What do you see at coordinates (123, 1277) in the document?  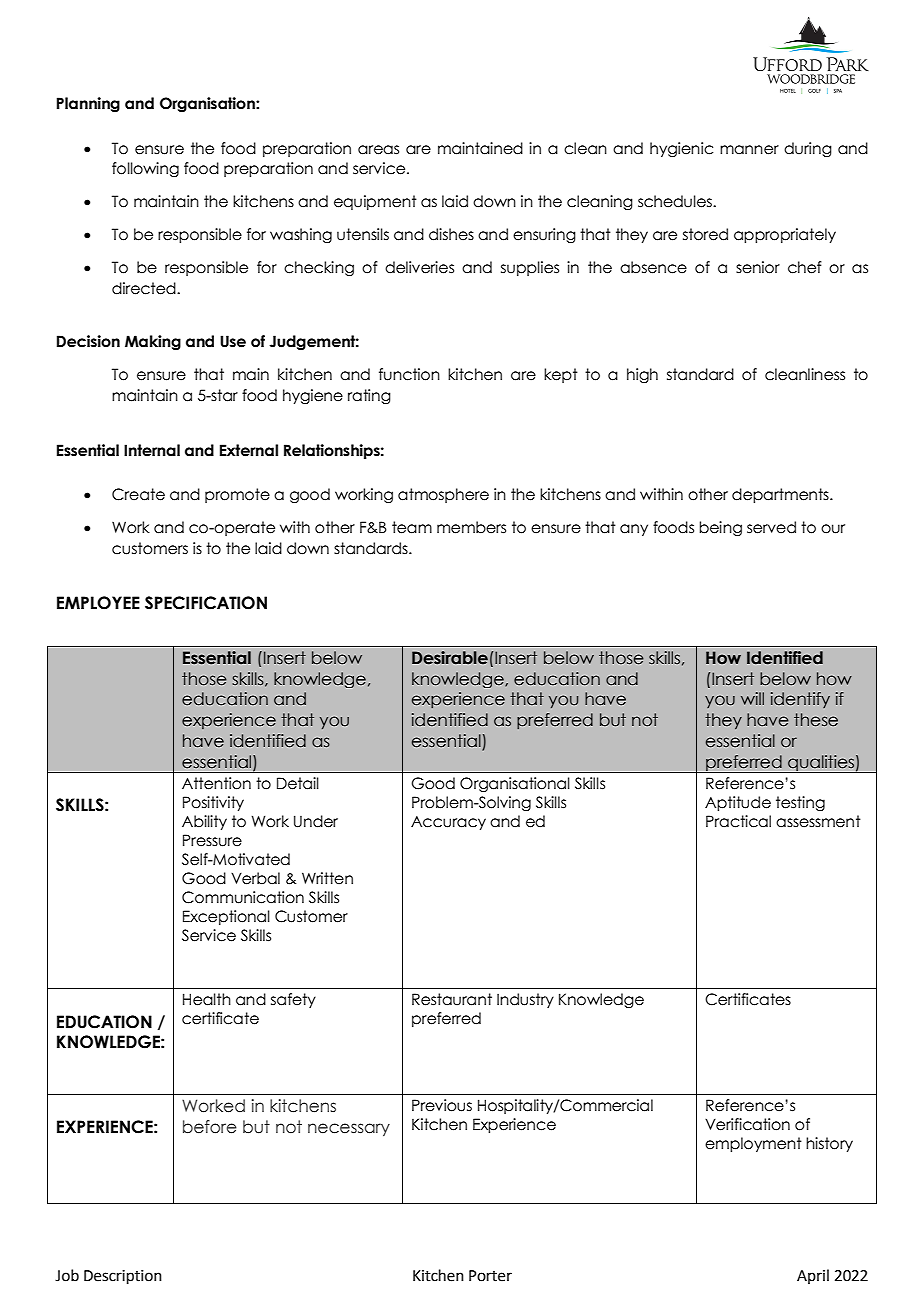 I see `Description` at bounding box center [123, 1277].
